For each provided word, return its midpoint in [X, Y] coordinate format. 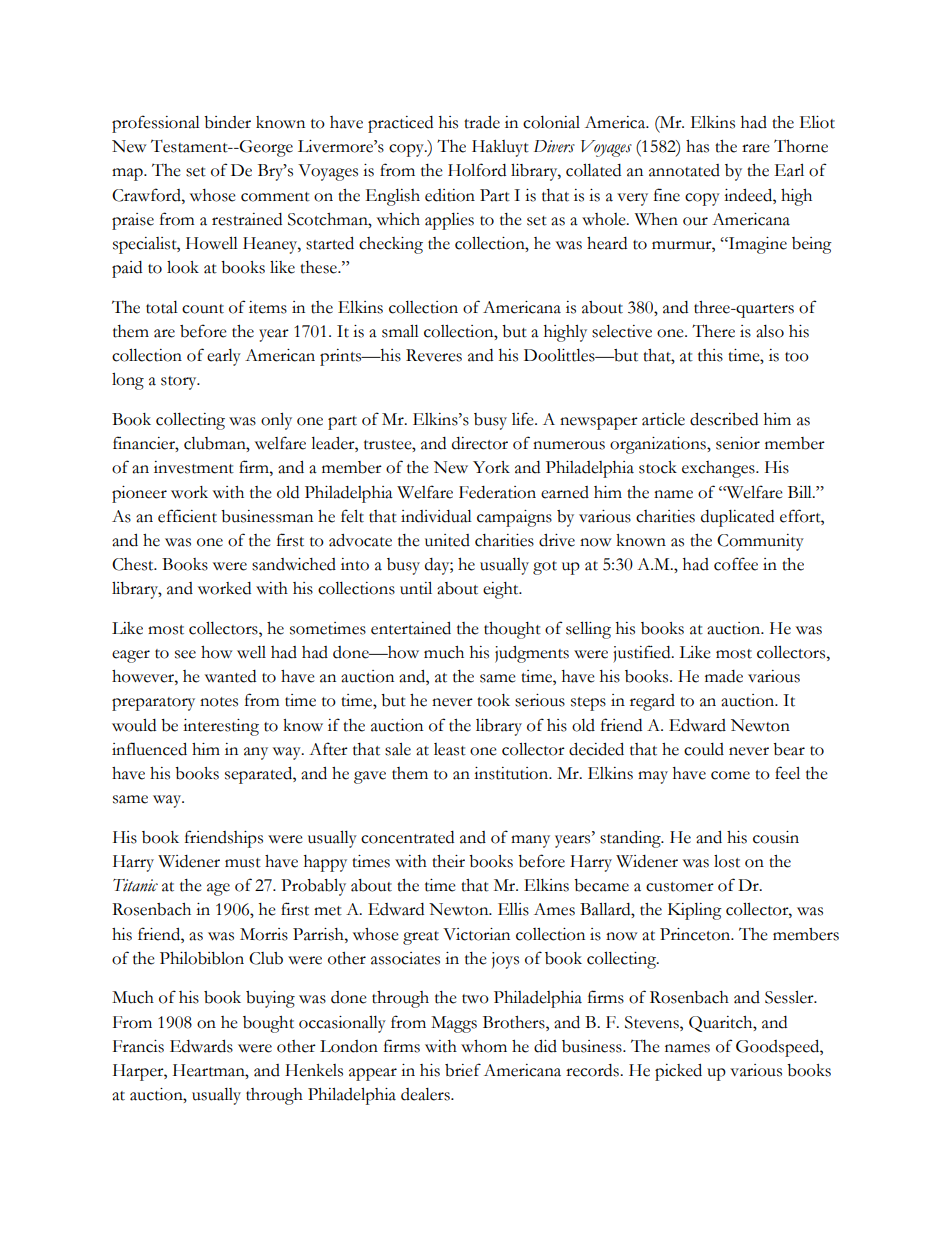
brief [463, 1070]
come [730, 775]
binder [227, 122]
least [450, 749]
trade [482, 122]
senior [738, 443]
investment [194, 467]
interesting [221, 727]
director [480, 443]
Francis [138, 1046]
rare [756, 148]
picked [678, 1072]
